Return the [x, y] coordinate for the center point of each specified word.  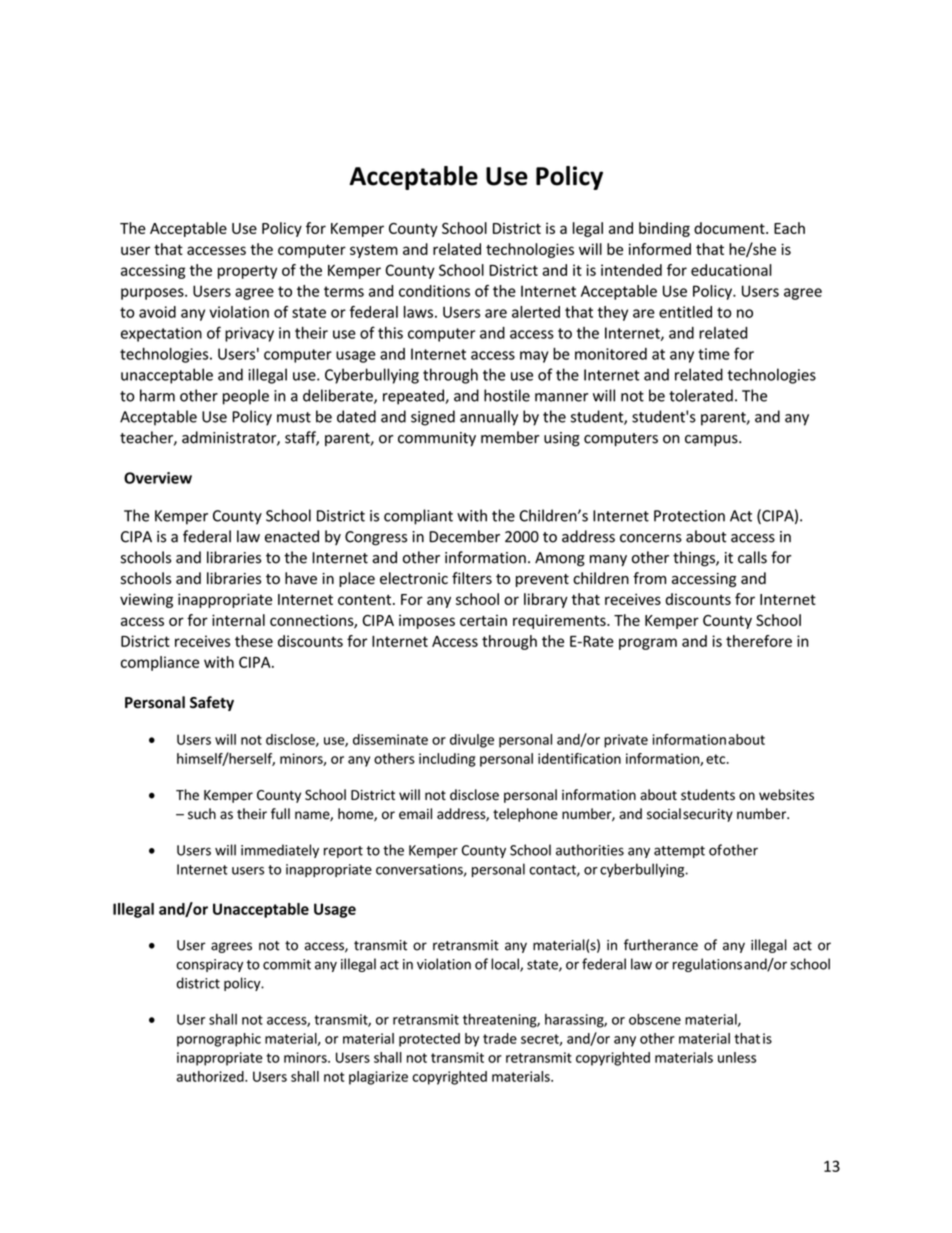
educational [731, 270]
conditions [434, 291]
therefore [759, 641]
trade [500, 1038]
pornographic [219, 1040]
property [247, 272]
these [254, 641]
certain [483, 620]
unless [737, 1057]
